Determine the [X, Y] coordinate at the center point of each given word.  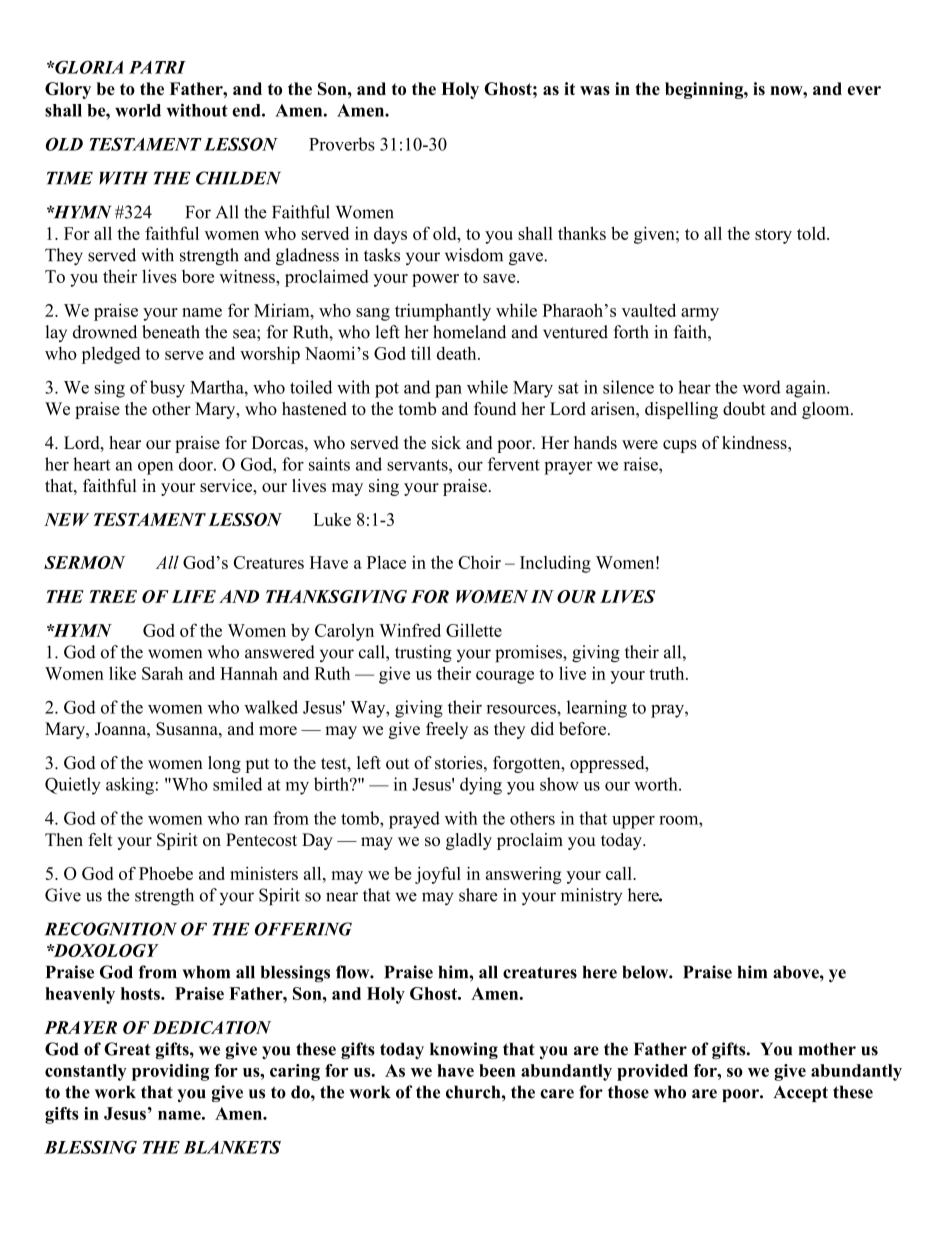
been [497, 1070]
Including [555, 564]
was [595, 90]
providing [170, 1072]
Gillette [474, 630]
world [138, 110]
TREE [113, 596]
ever [864, 90]
